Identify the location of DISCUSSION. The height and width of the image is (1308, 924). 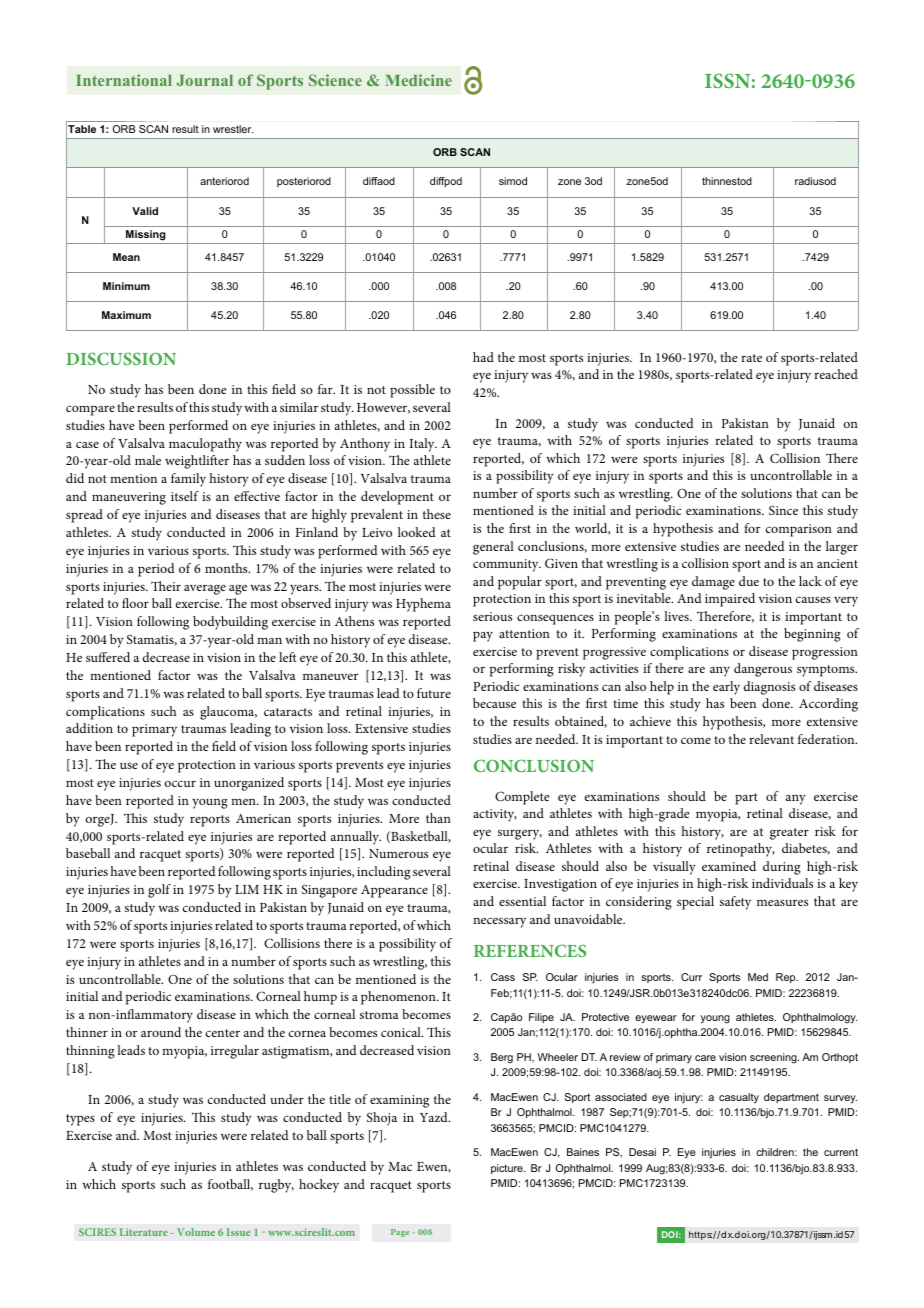
(121, 358).
